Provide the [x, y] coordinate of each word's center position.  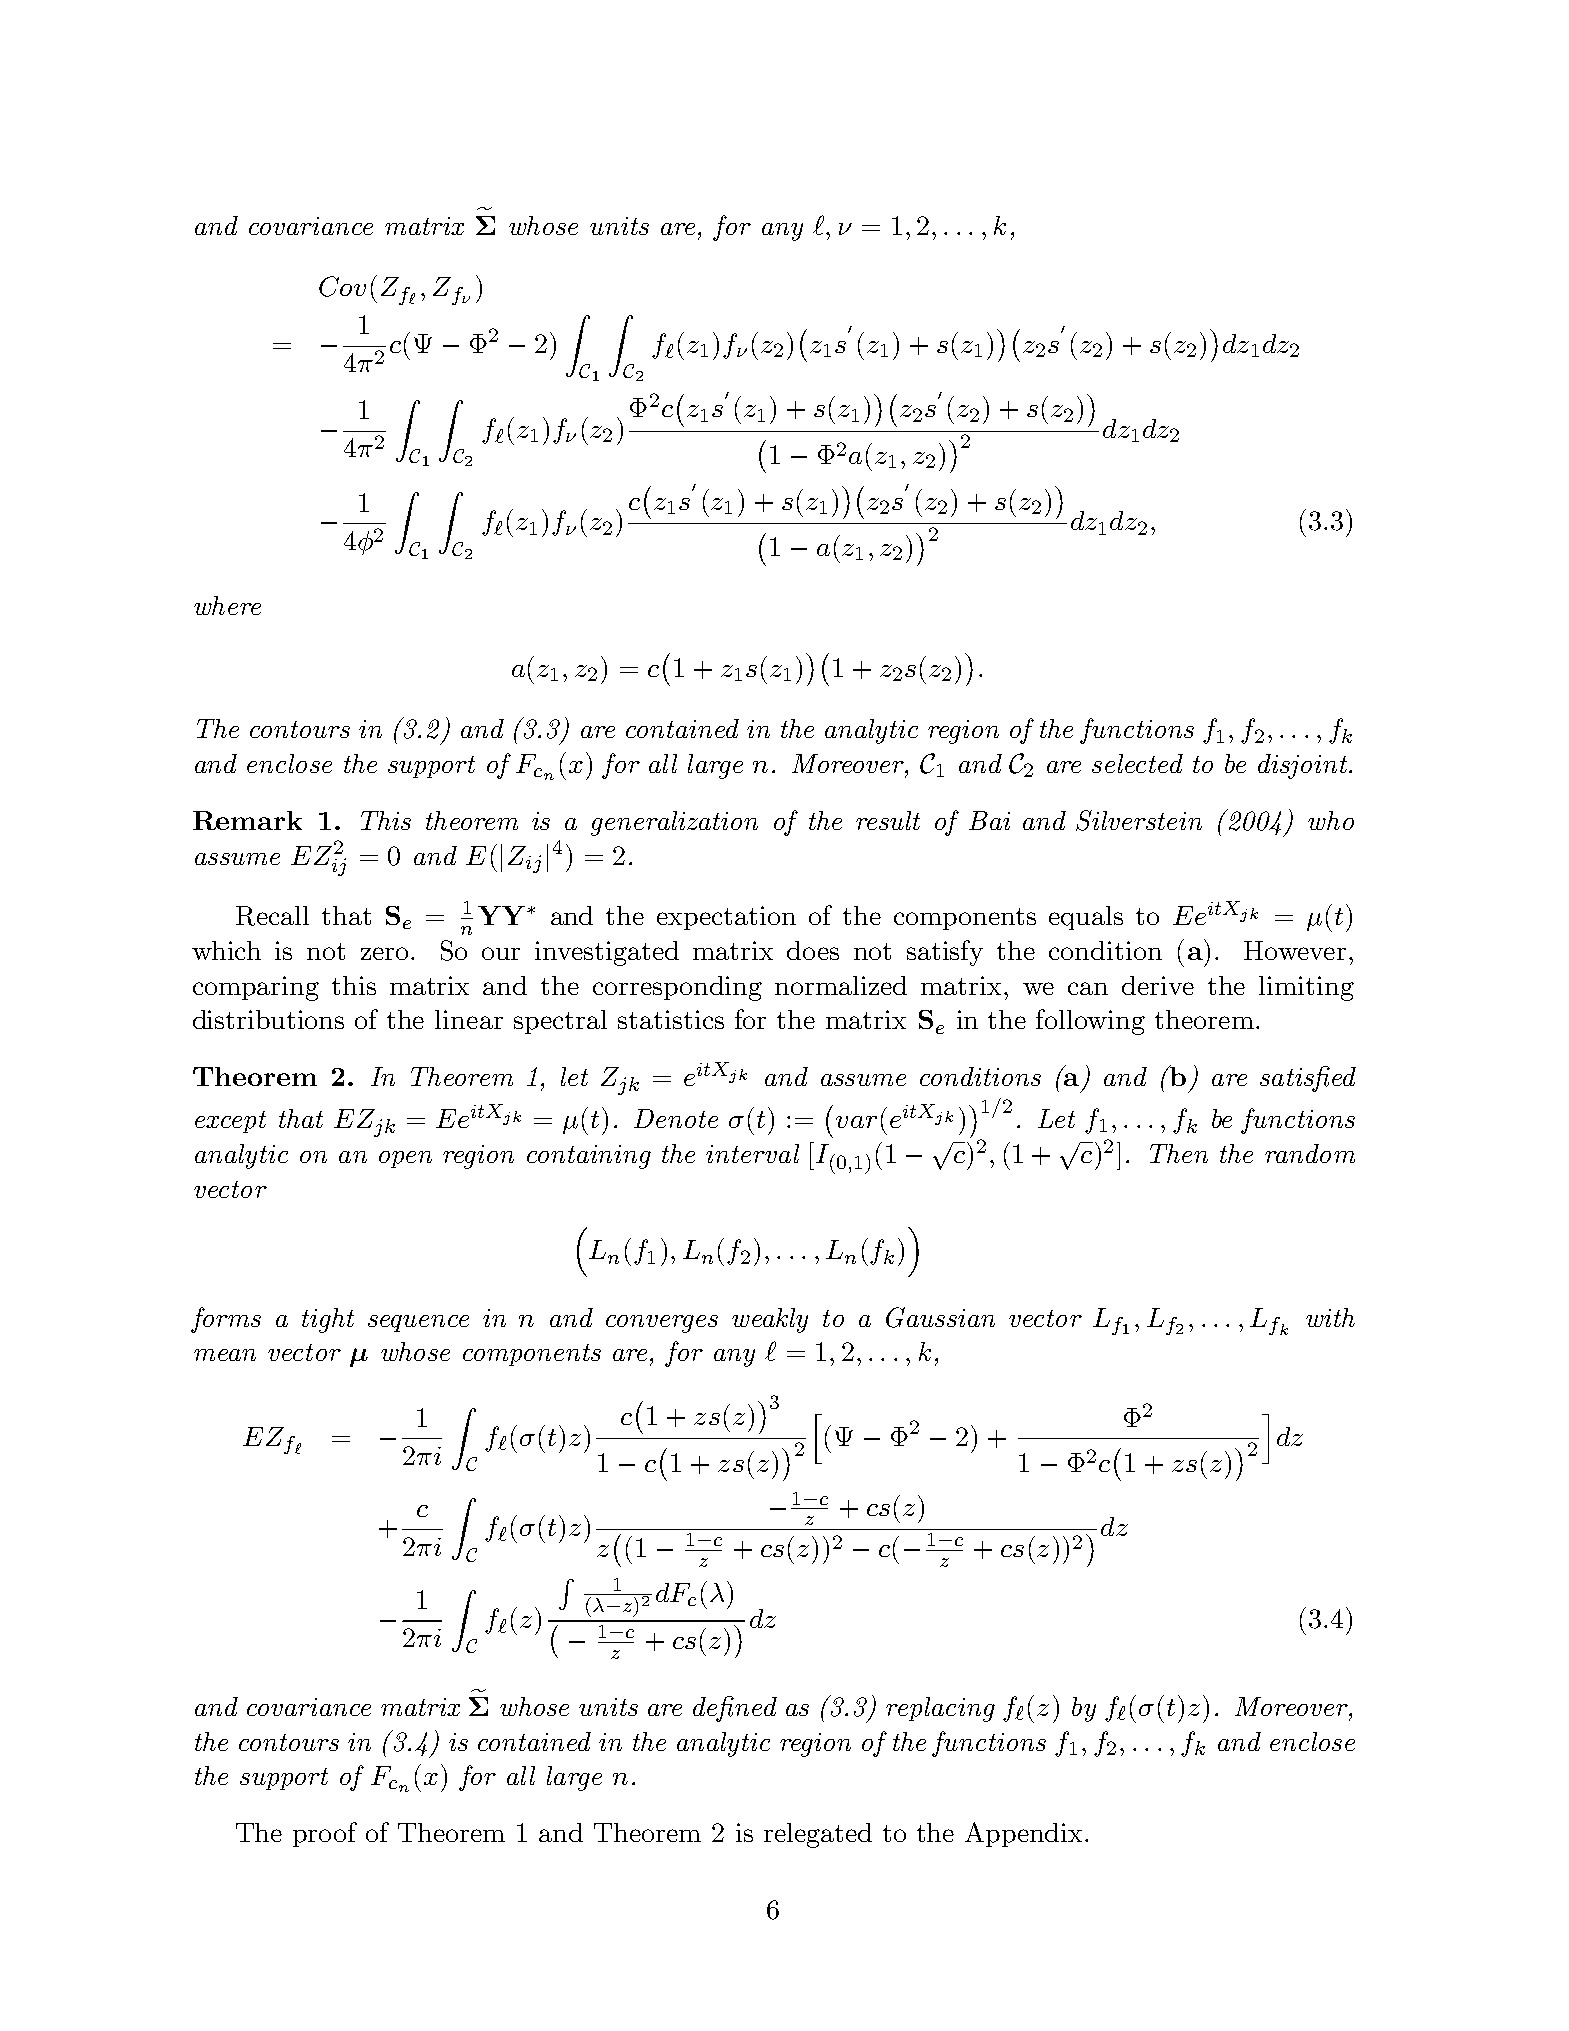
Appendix [1025, 1834]
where [227, 605]
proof [325, 1834]
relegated [818, 1835]
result [888, 820]
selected [1137, 763]
